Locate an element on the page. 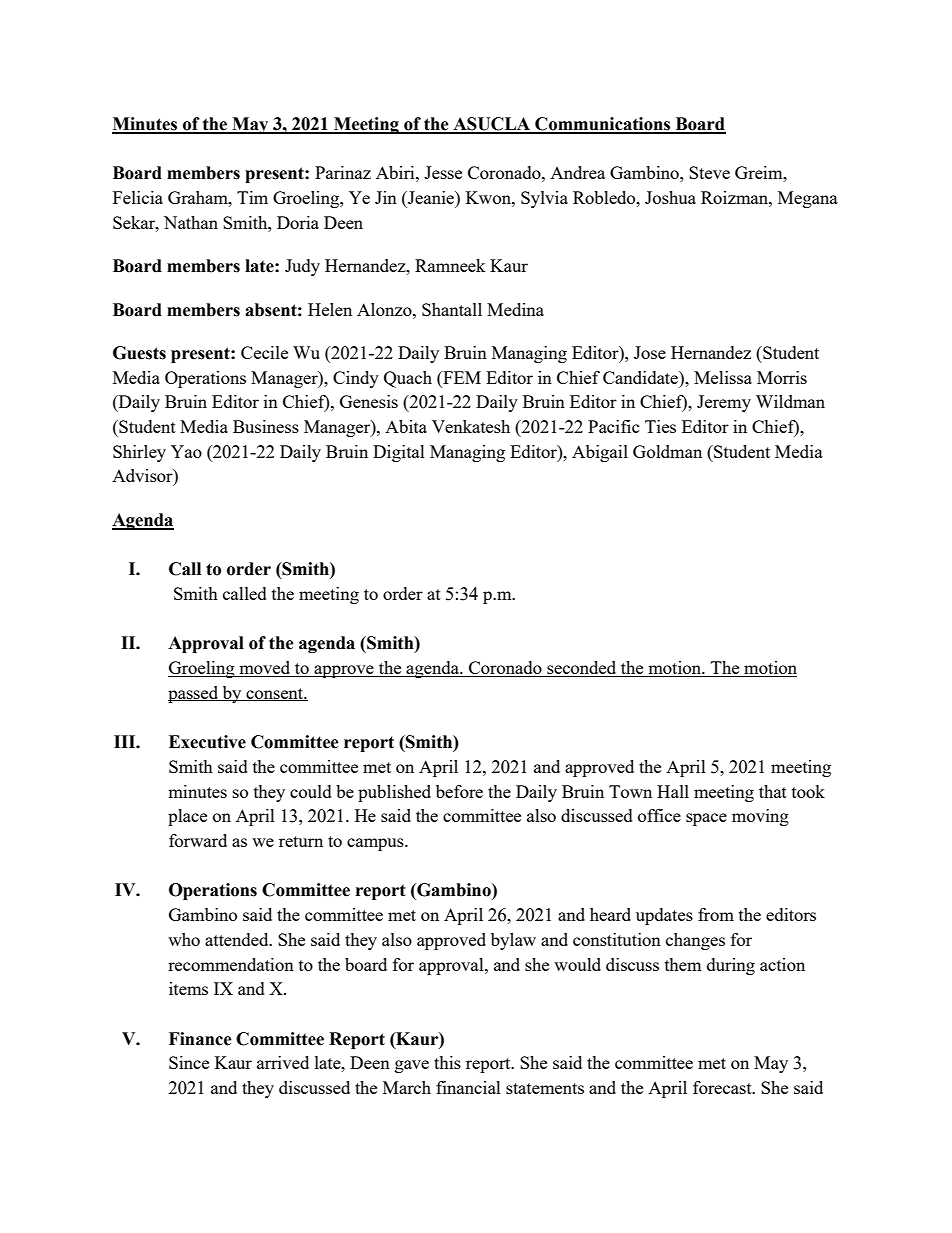 Image resolution: width=952 pixels, height=1233 pixels. Venkatesh is located at coordinates (471, 426).
